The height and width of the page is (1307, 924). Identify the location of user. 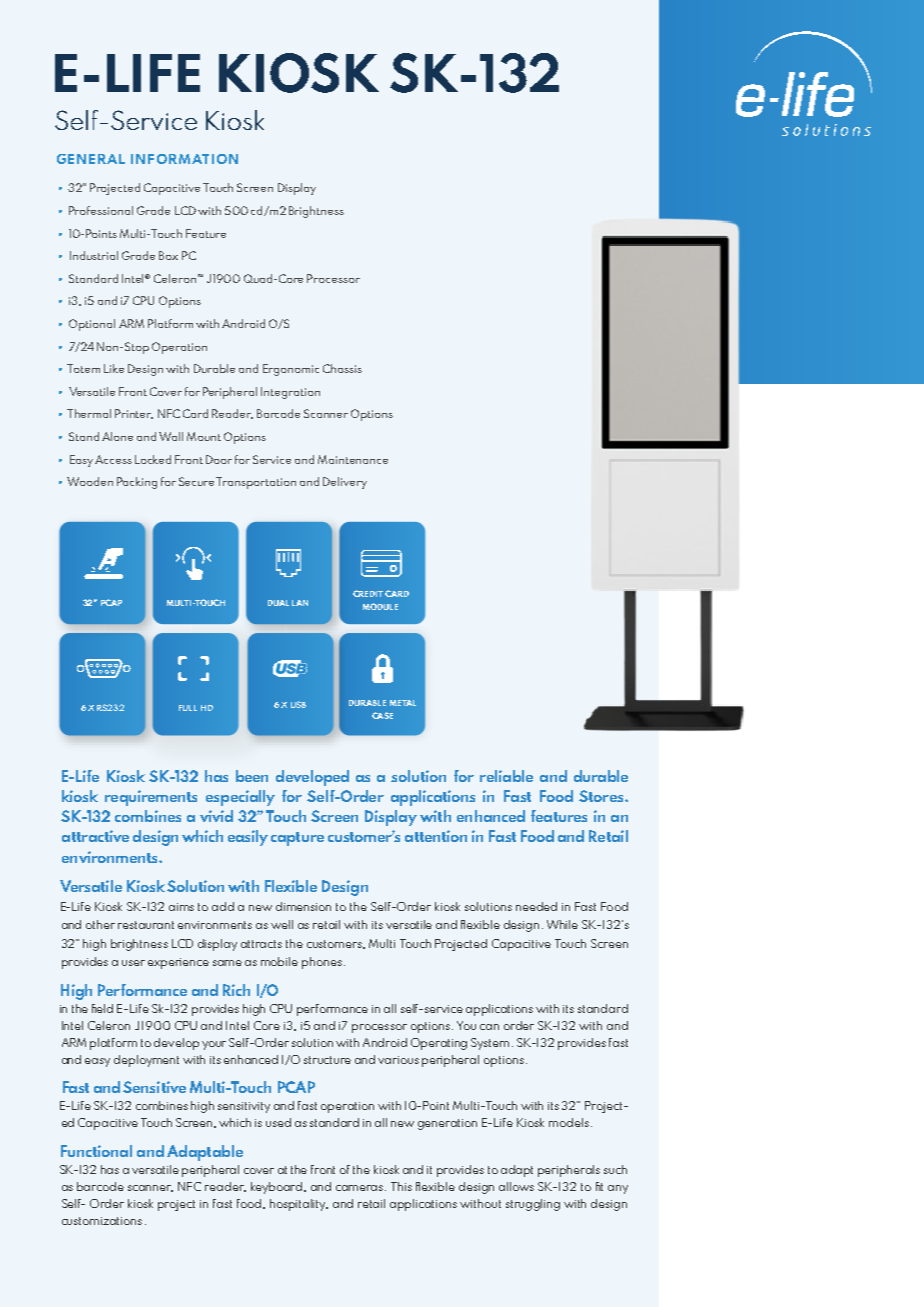
(133, 963).
